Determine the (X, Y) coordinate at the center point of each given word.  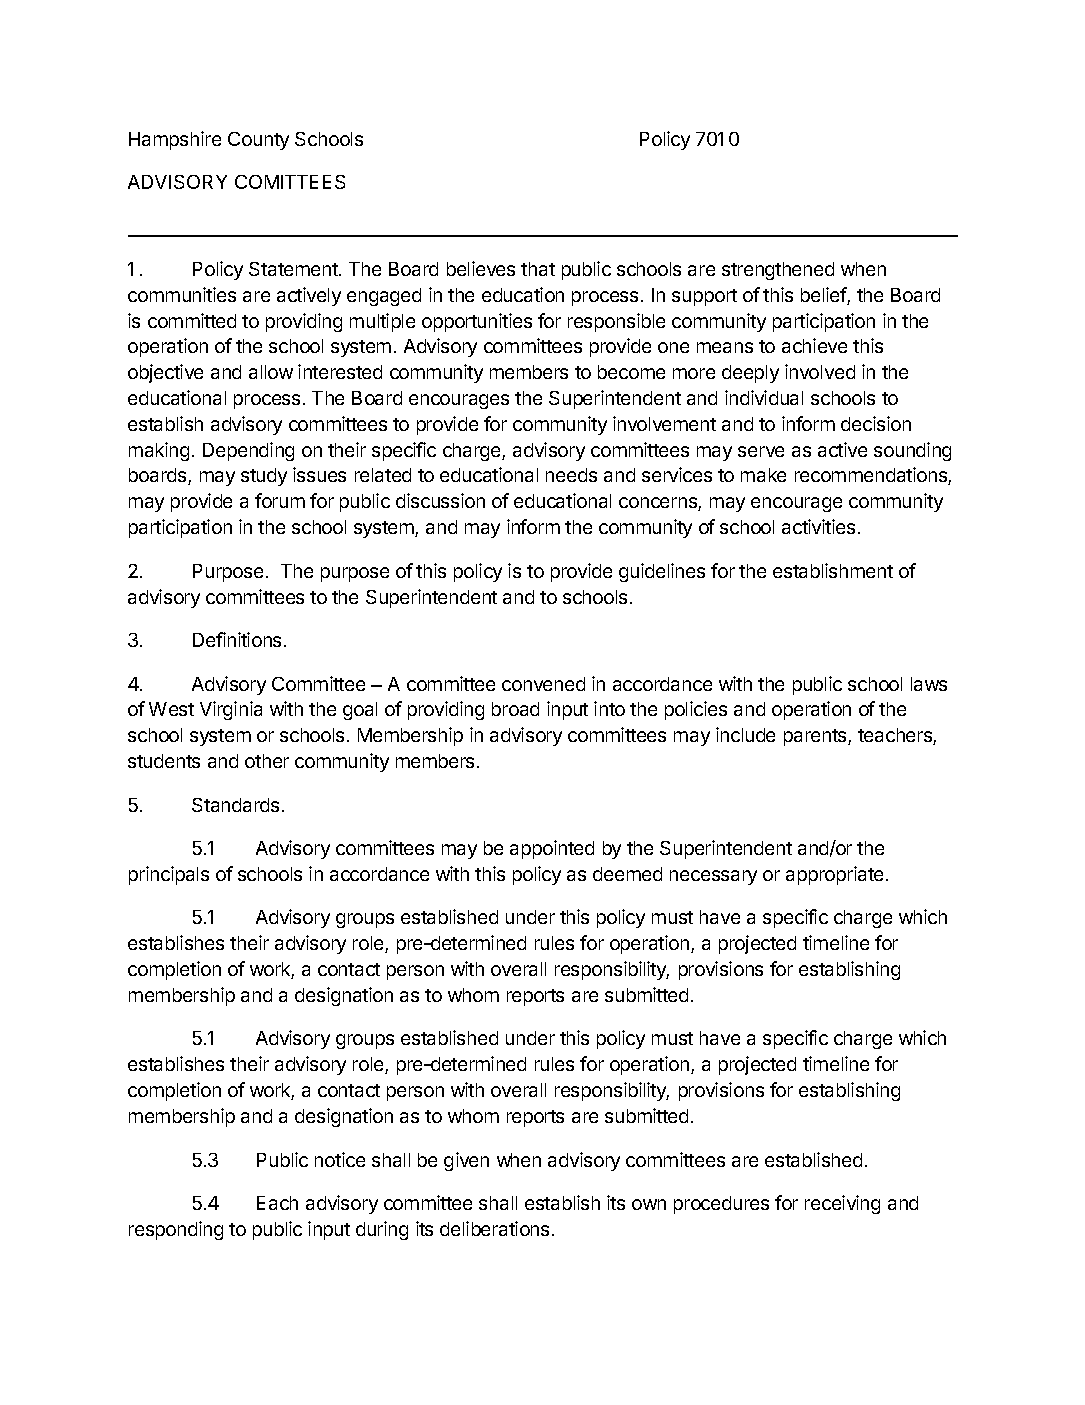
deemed (627, 874)
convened (543, 684)
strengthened (778, 271)
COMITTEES (290, 182)
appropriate (834, 875)
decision (876, 423)
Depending (248, 451)
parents (816, 737)
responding (176, 1230)
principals (169, 875)
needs (571, 475)
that (538, 269)
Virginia (231, 710)
